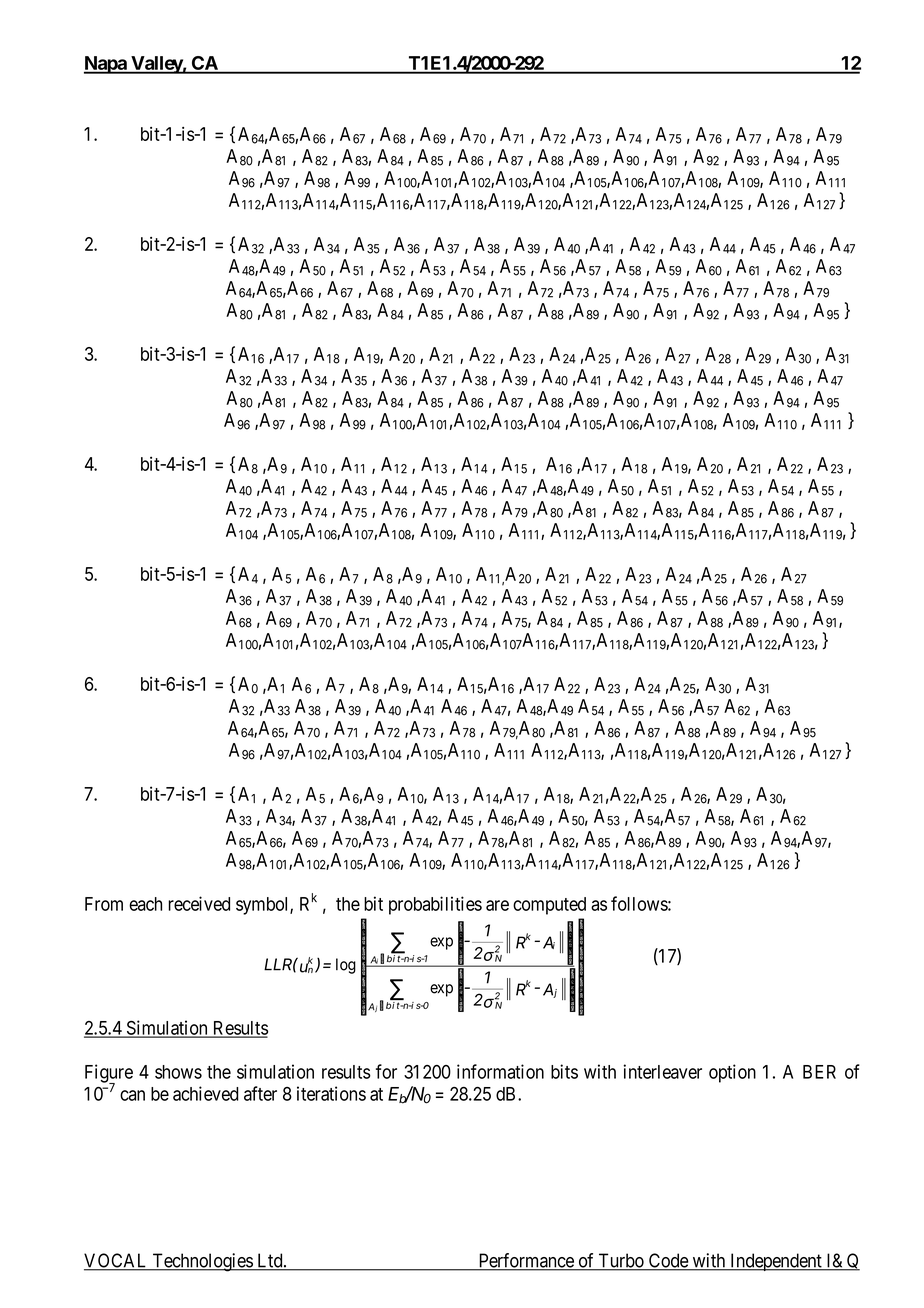 This document has height=1308, width=924. I want to click on Performance, so click(526, 1261).
